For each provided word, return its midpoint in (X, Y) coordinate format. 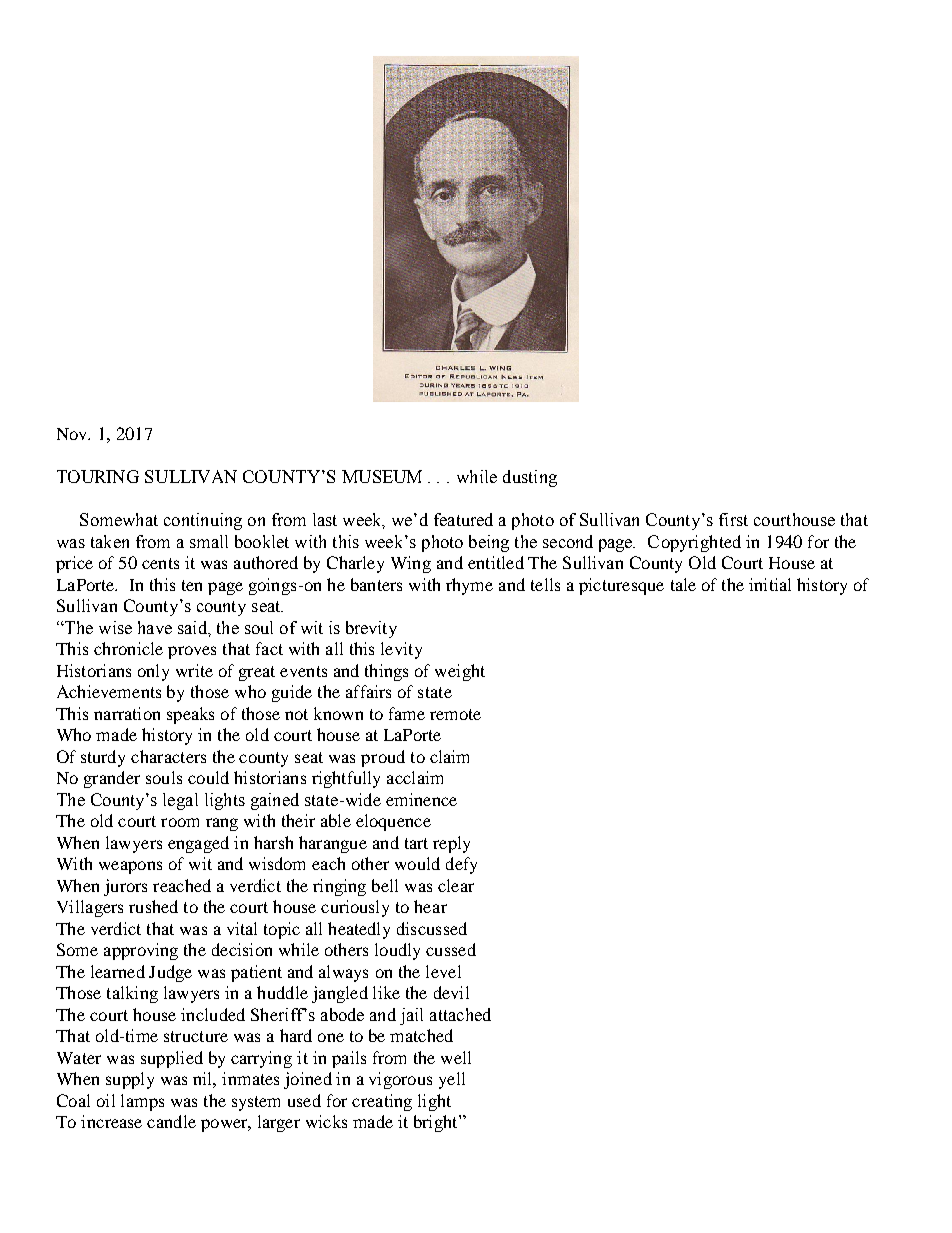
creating (382, 1102)
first (733, 519)
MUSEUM (382, 476)
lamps (142, 1102)
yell (452, 1080)
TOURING (98, 476)
